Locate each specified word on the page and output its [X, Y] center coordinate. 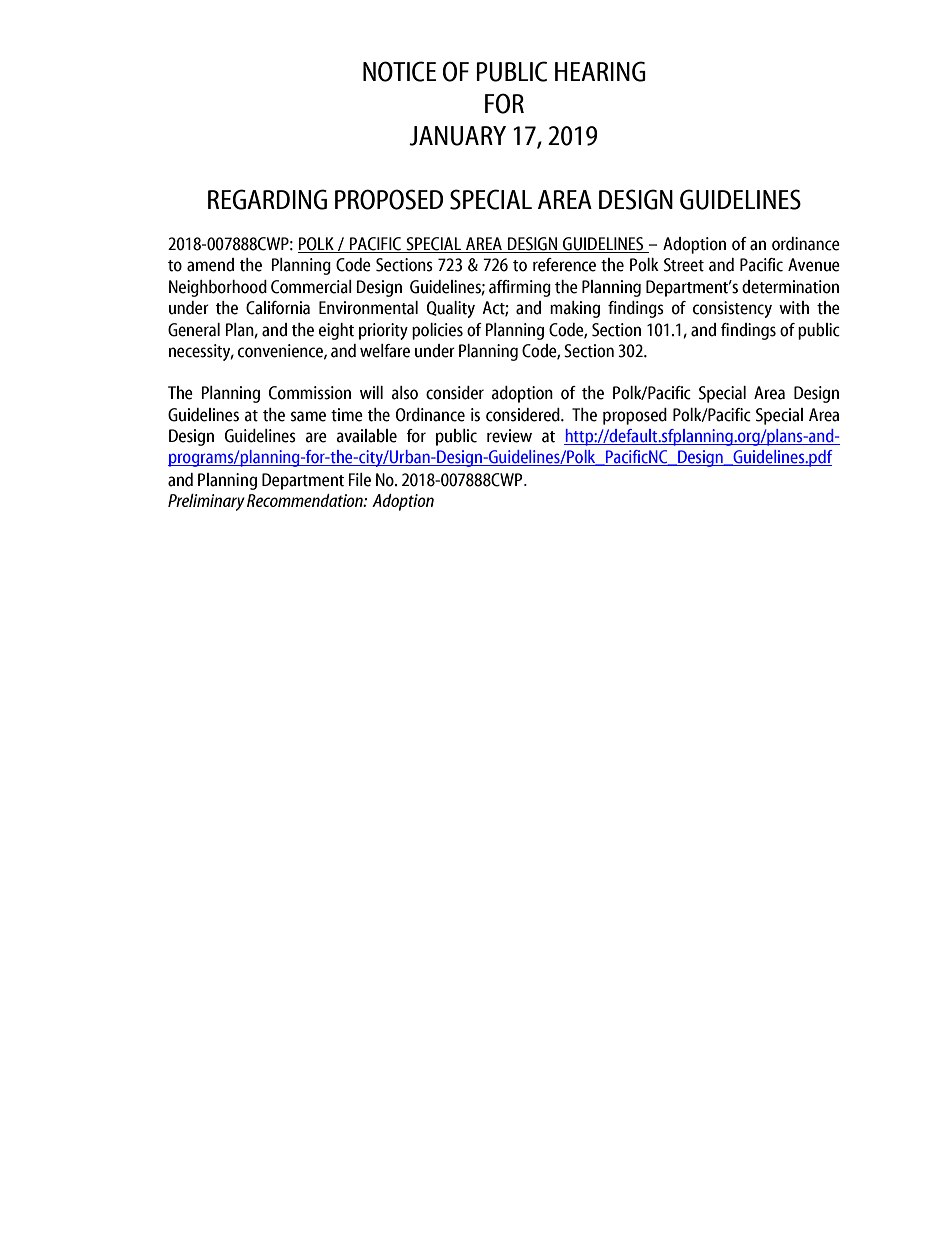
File [359, 480]
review [509, 436]
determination [790, 287]
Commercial [311, 287]
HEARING [600, 71]
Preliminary [206, 502]
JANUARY [457, 136]
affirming [520, 288]
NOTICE [399, 71]
